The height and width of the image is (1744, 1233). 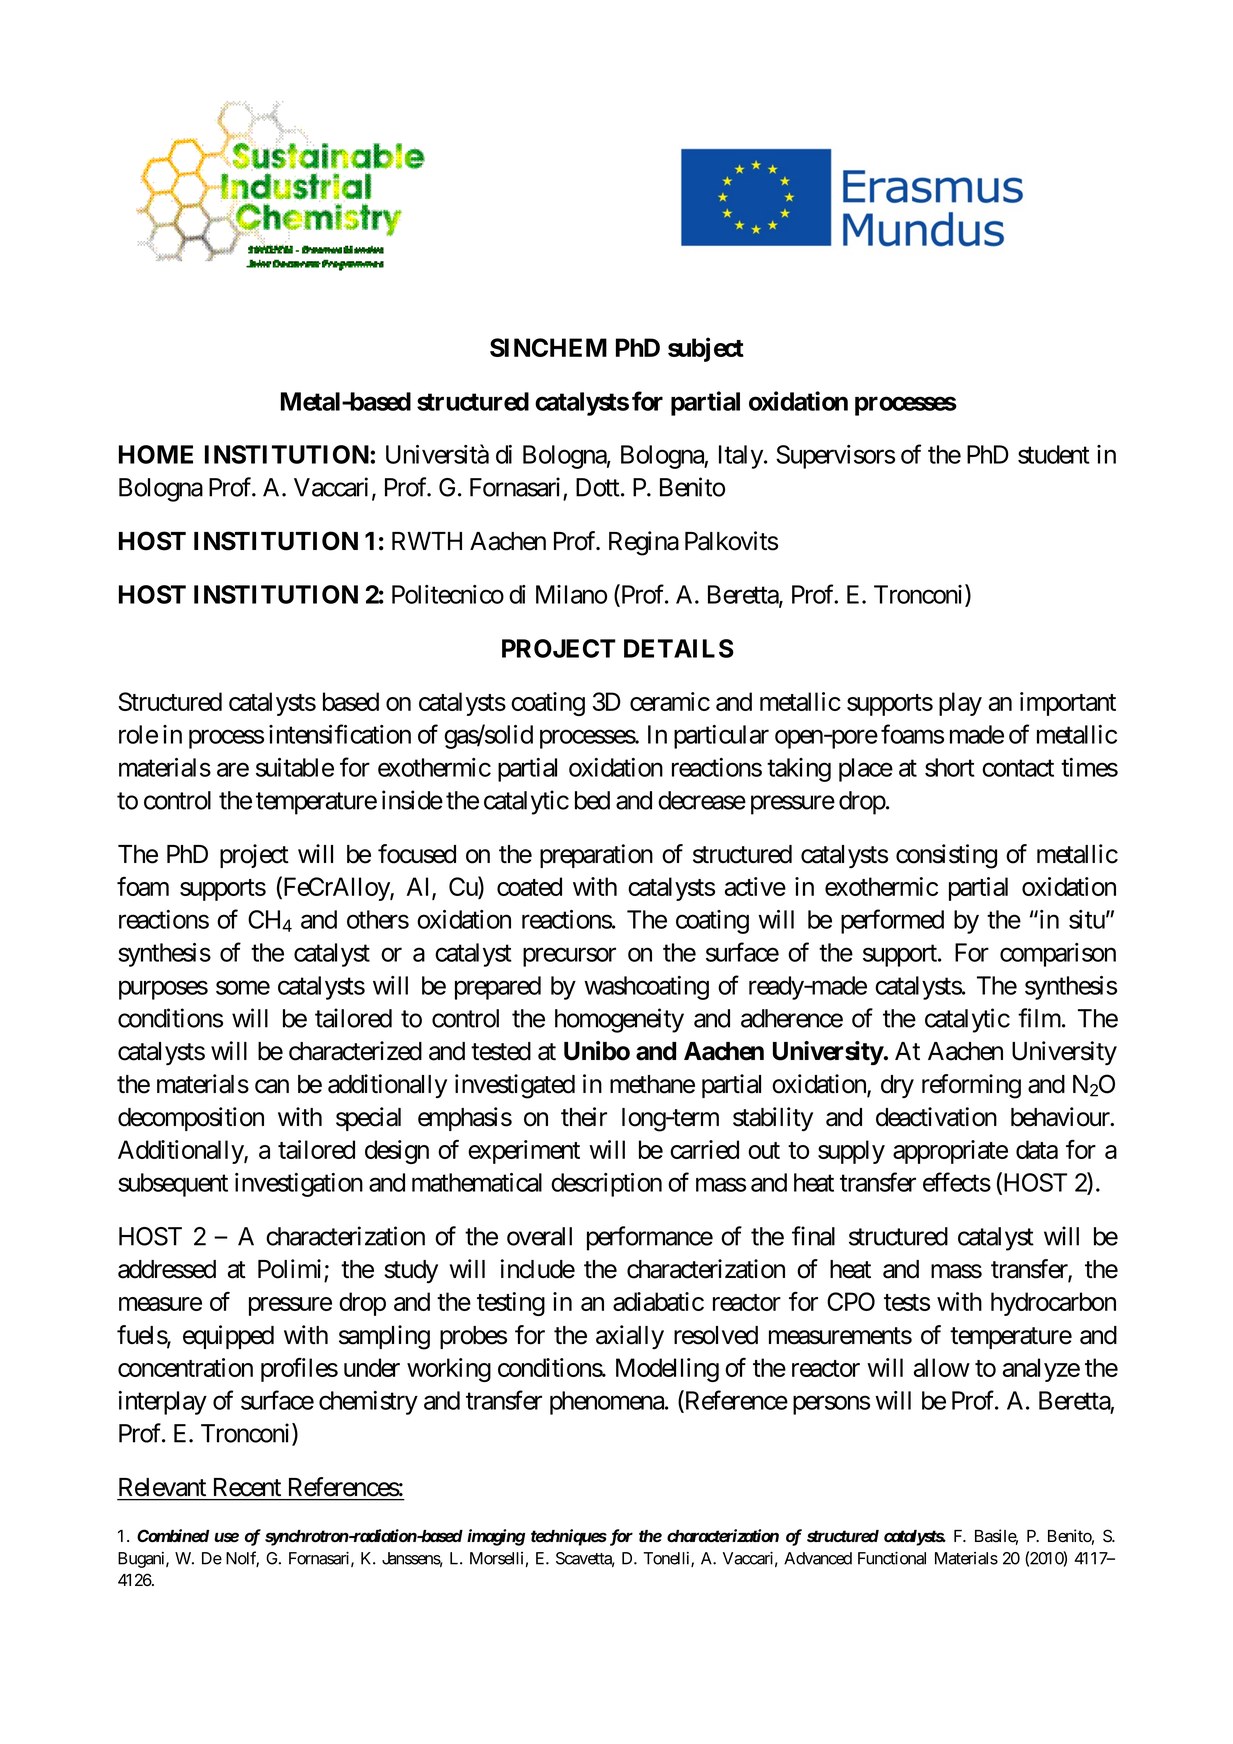 I want to click on their, so click(x=584, y=1117).
